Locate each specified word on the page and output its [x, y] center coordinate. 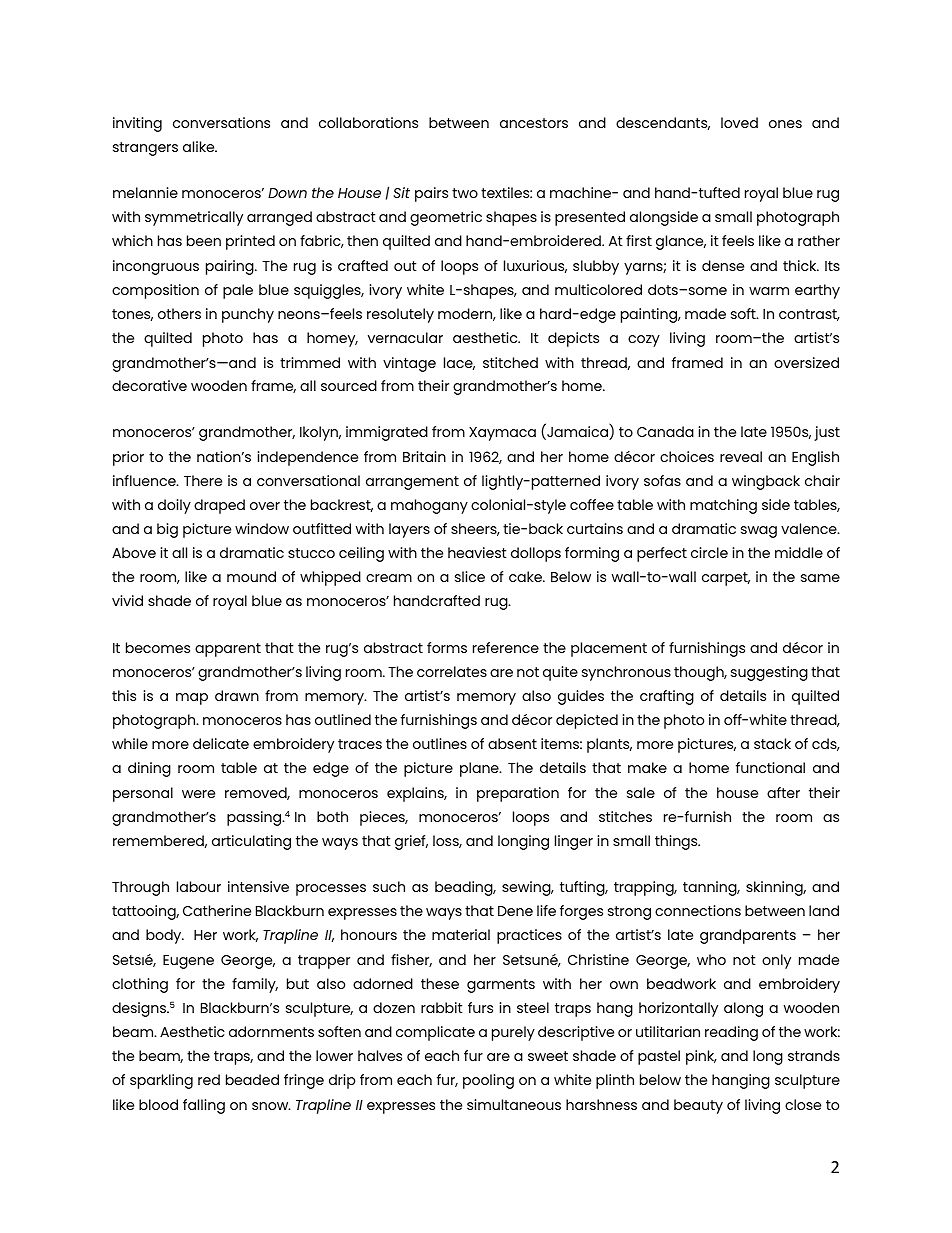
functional [770, 767]
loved [739, 122]
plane [480, 769]
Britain [424, 456]
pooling [488, 1081]
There [203, 480]
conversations [221, 122]
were [198, 794]
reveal [741, 456]
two [465, 193]
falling [204, 1106]
